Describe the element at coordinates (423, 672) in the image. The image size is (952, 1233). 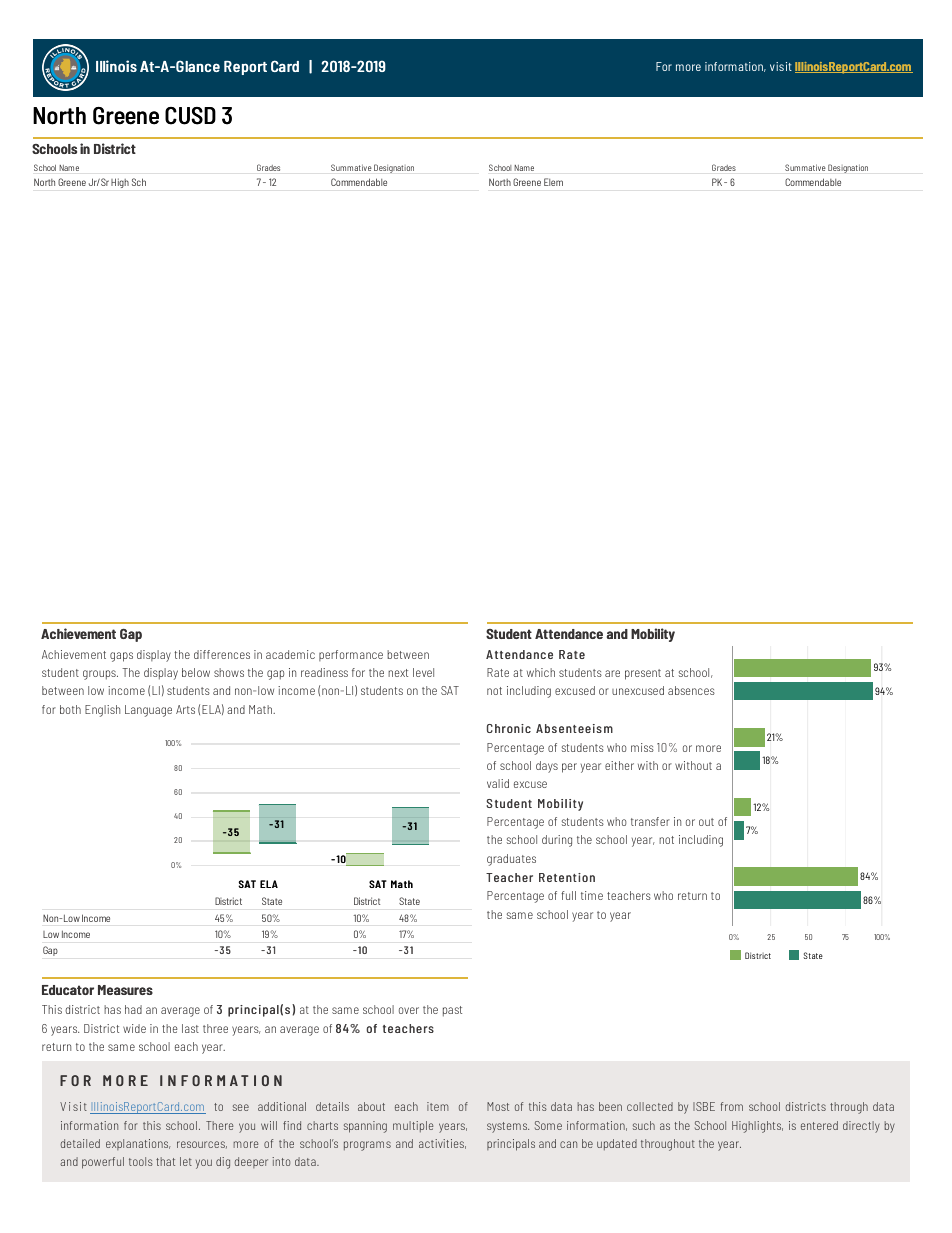
I see `level` at that location.
